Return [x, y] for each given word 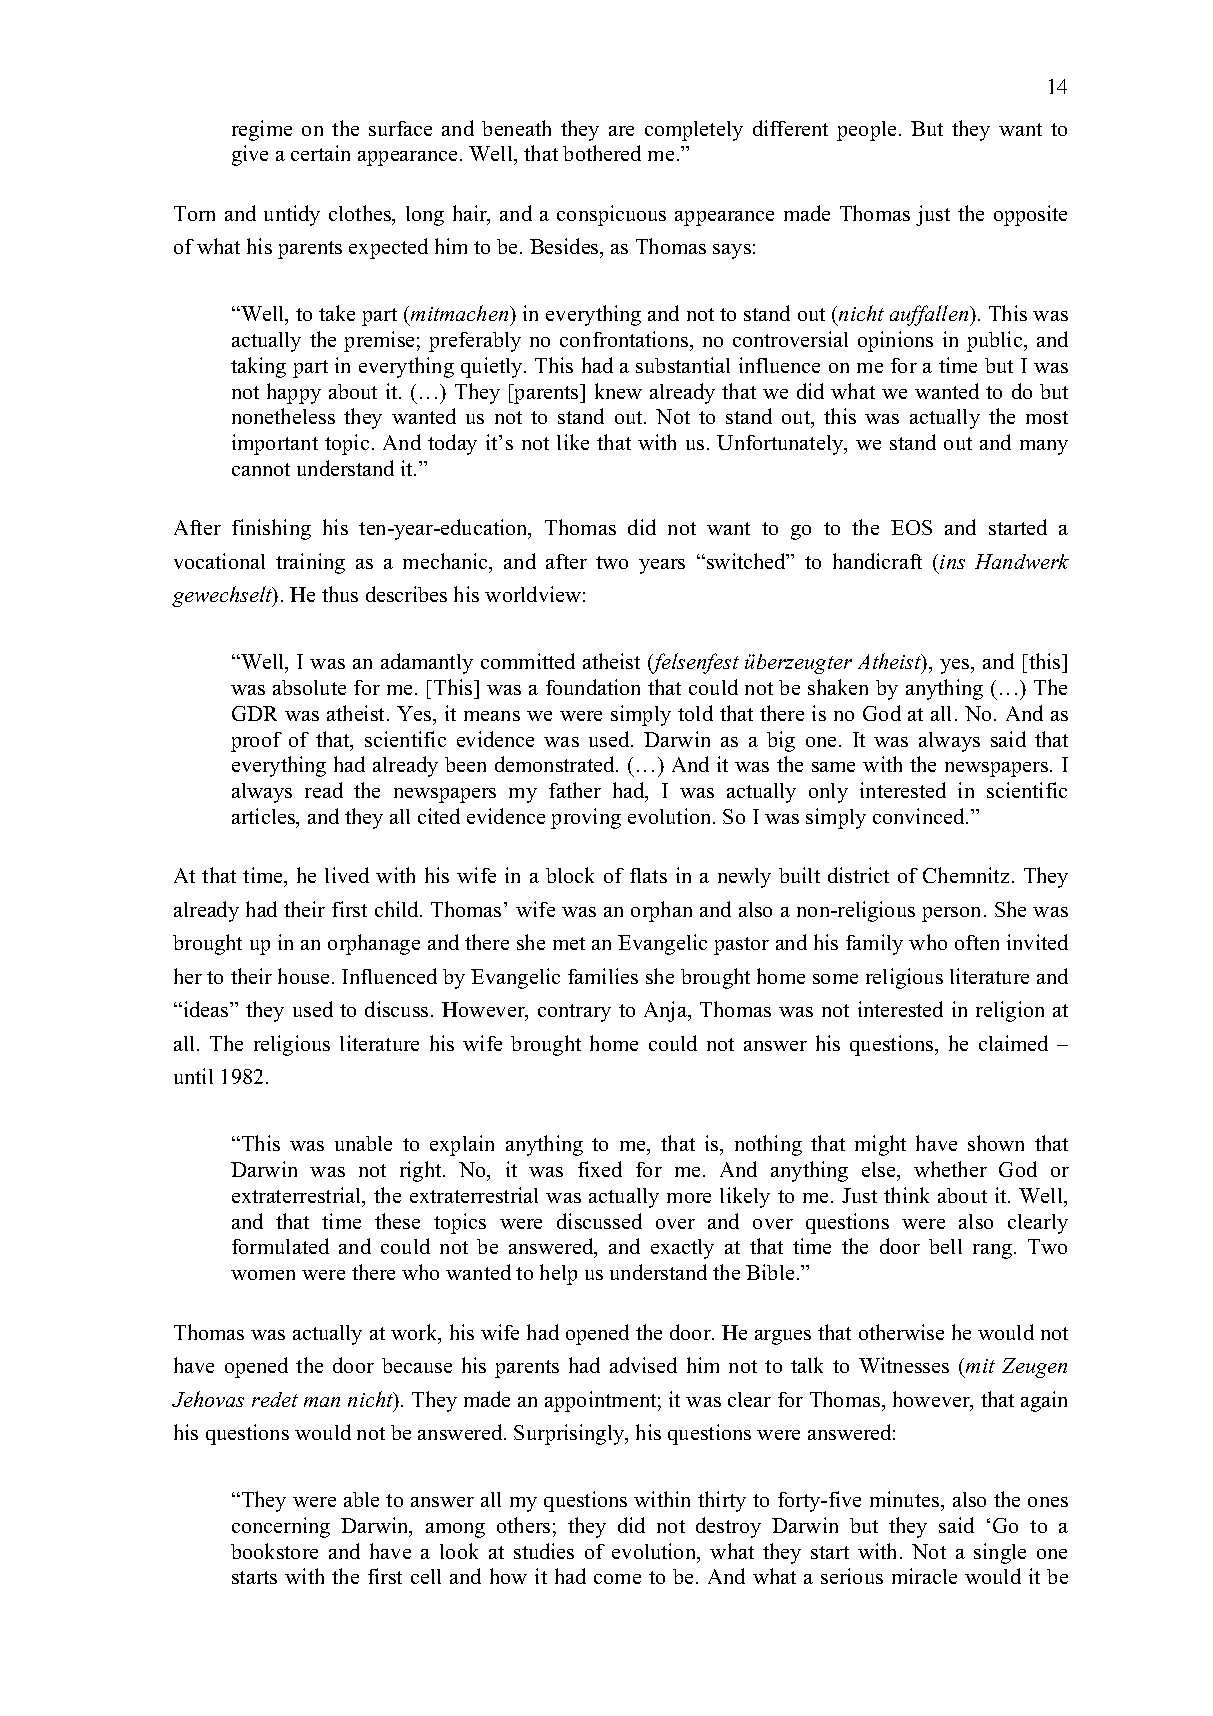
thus [340, 594]
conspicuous [611, 215]
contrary [574, 1013]
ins [952, 562]
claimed [1013, 1043]
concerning [281, 1527]
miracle [924, 1576]
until [193, 1076]
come [617, 1579]
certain [320, 153]
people [866, 131]
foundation [593, 687]
